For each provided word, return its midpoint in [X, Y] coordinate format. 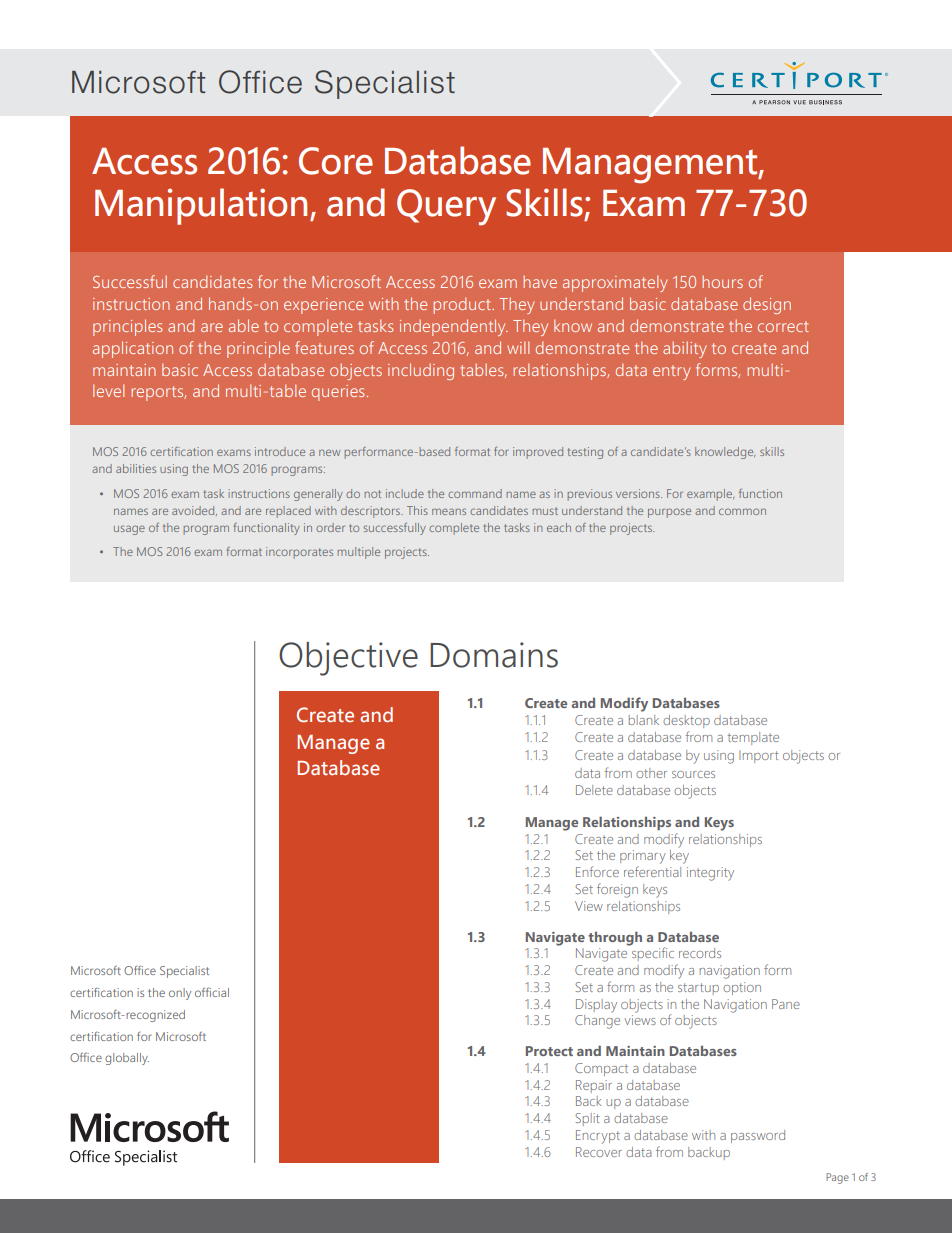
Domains [494, 655]
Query [446, 207]
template [753, 738]
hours [722, 282]
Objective [348, 659]
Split [587, 1119]
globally [127, 1059]
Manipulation [201, 206]
